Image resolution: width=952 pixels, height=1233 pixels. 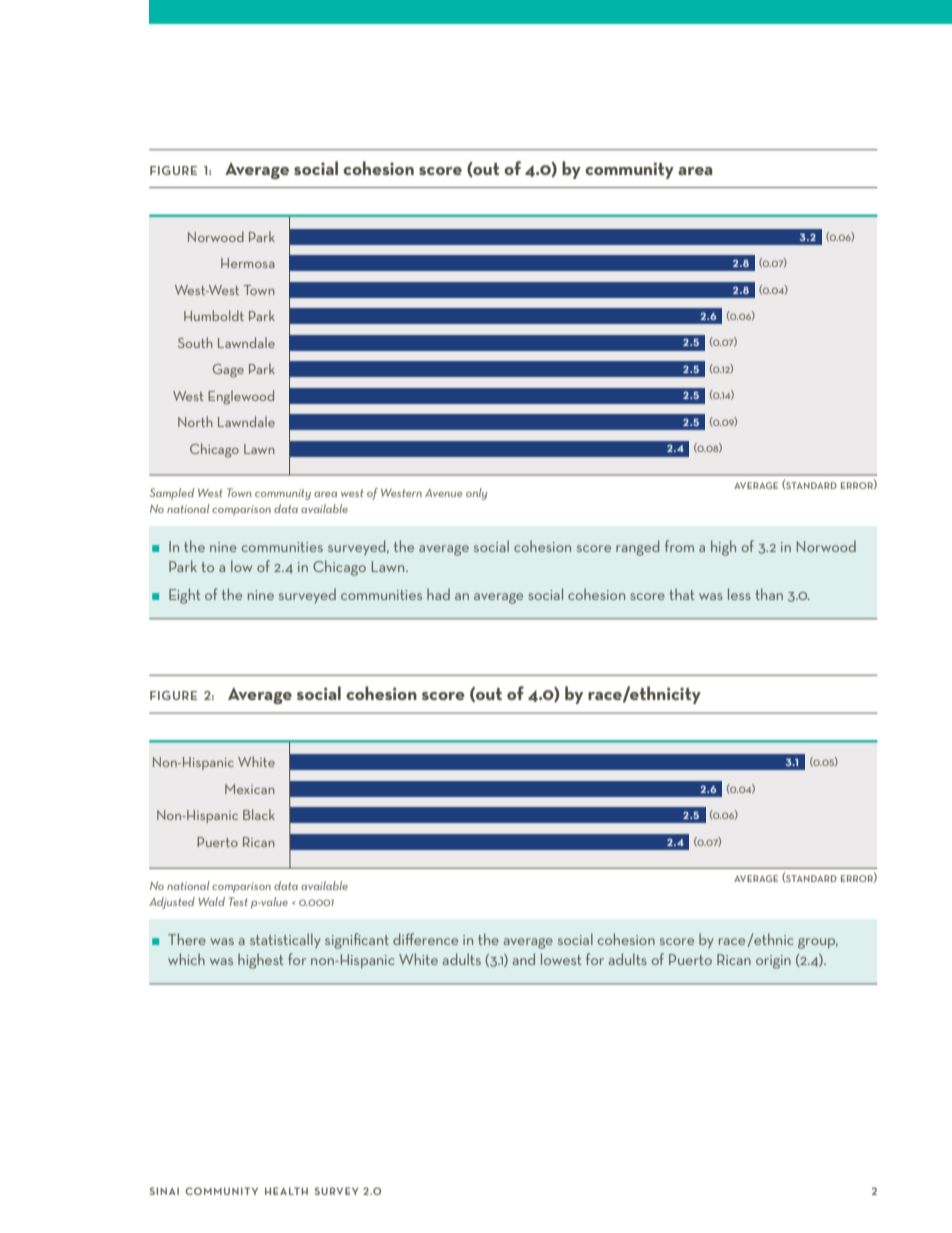 I want to click on Sampled, so click(x=171, y=494).
